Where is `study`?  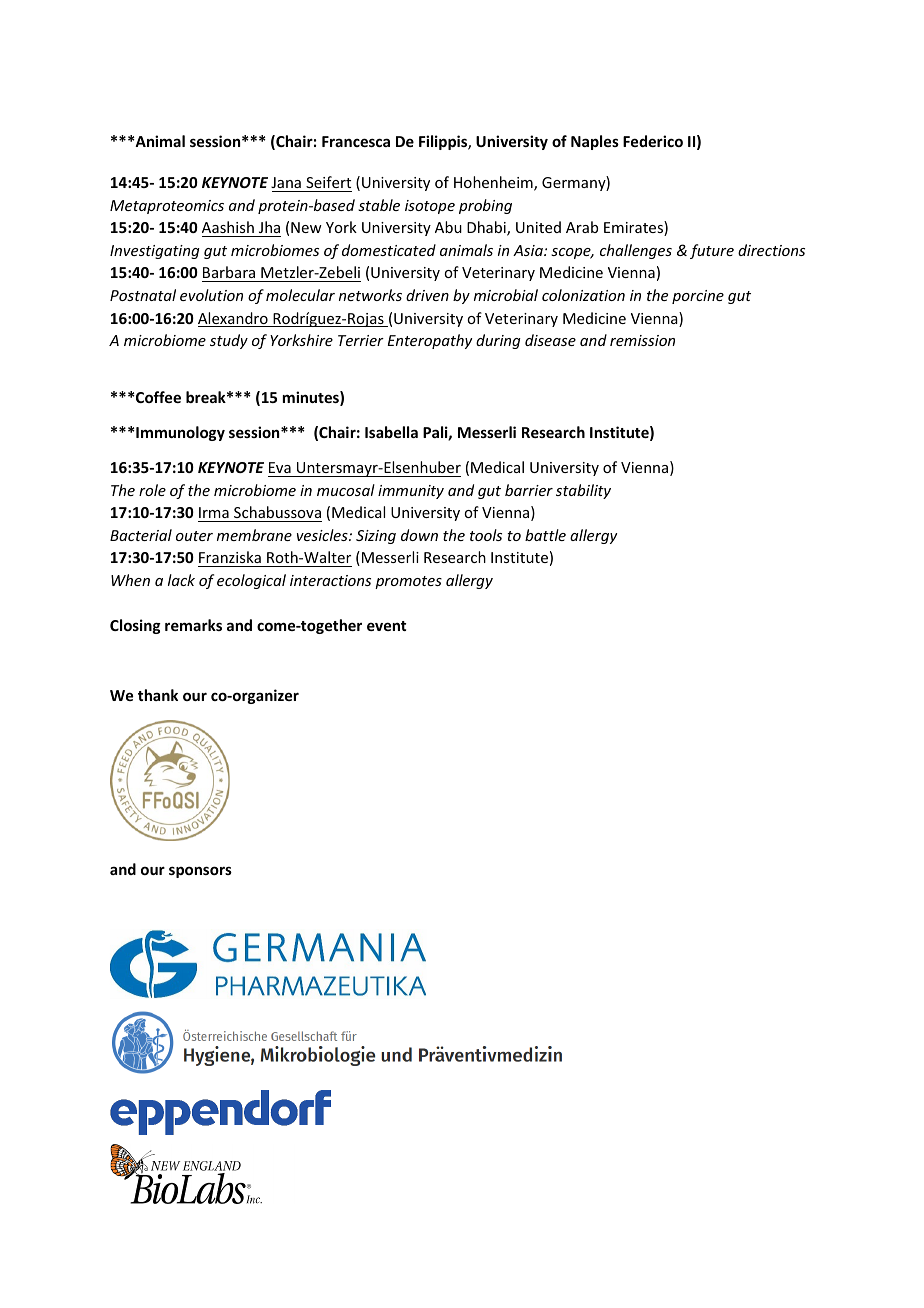
study is located at coordinates (229, 341).
